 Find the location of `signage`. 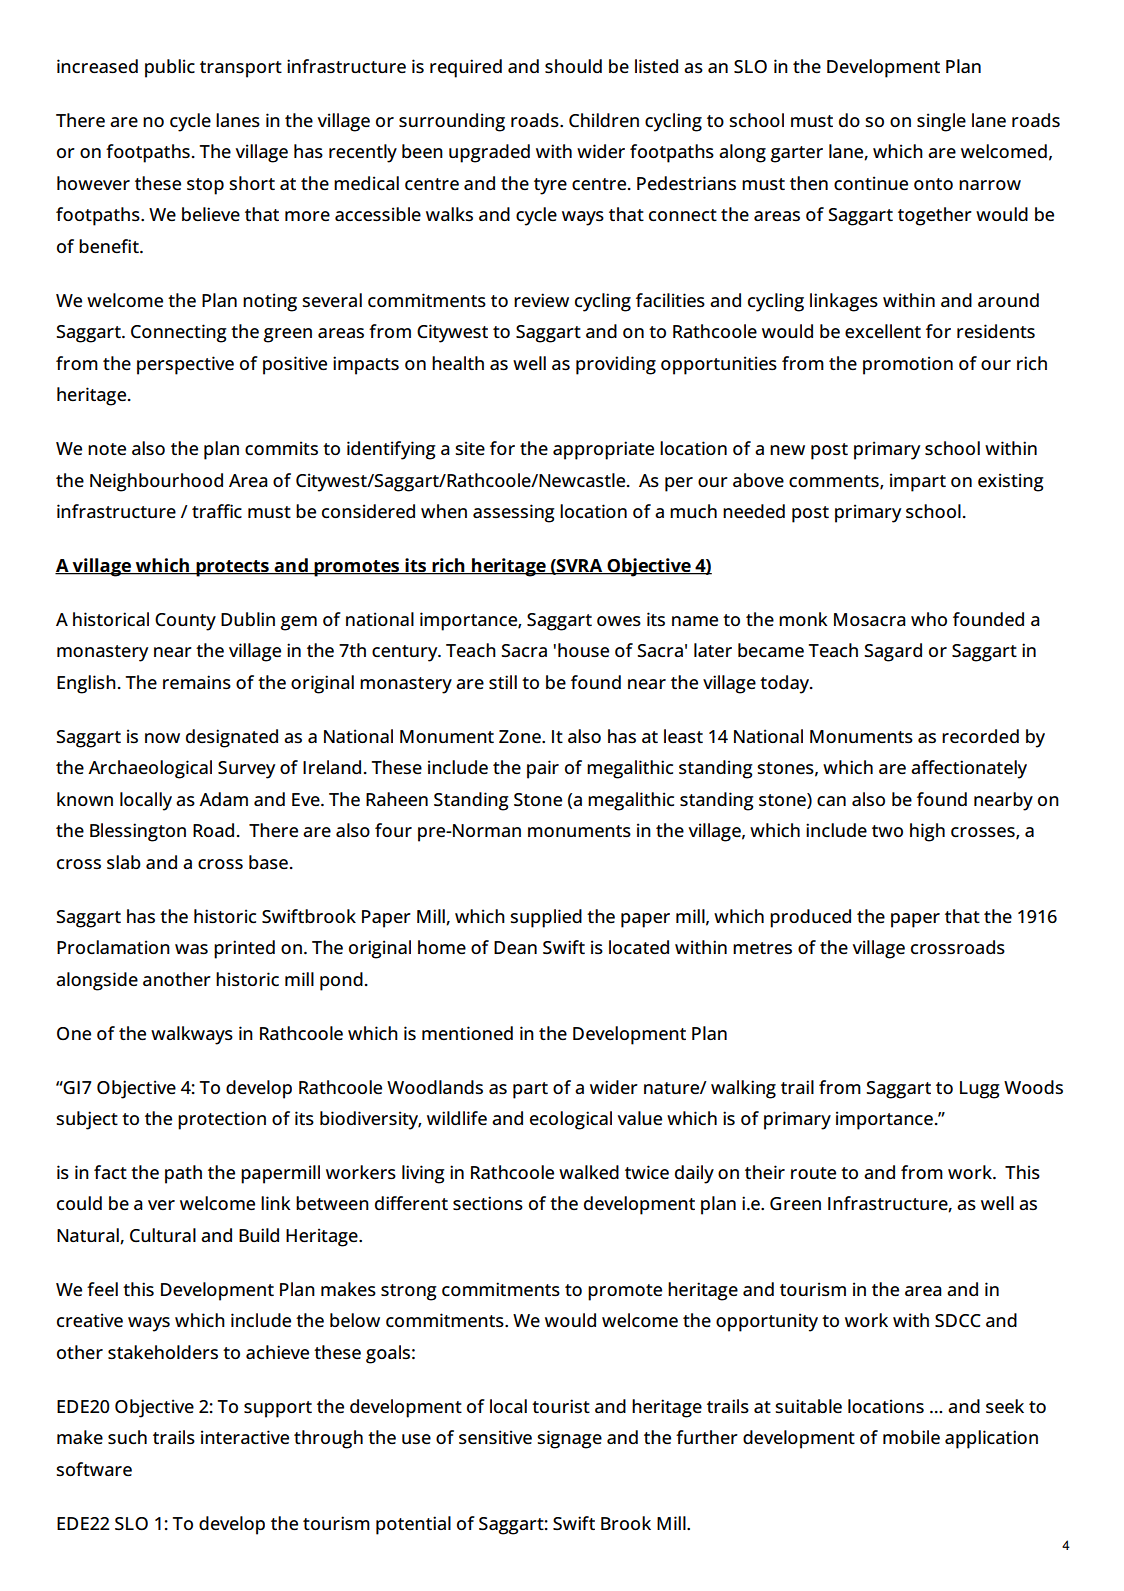

signage is located at coordinates (569, 1439).
